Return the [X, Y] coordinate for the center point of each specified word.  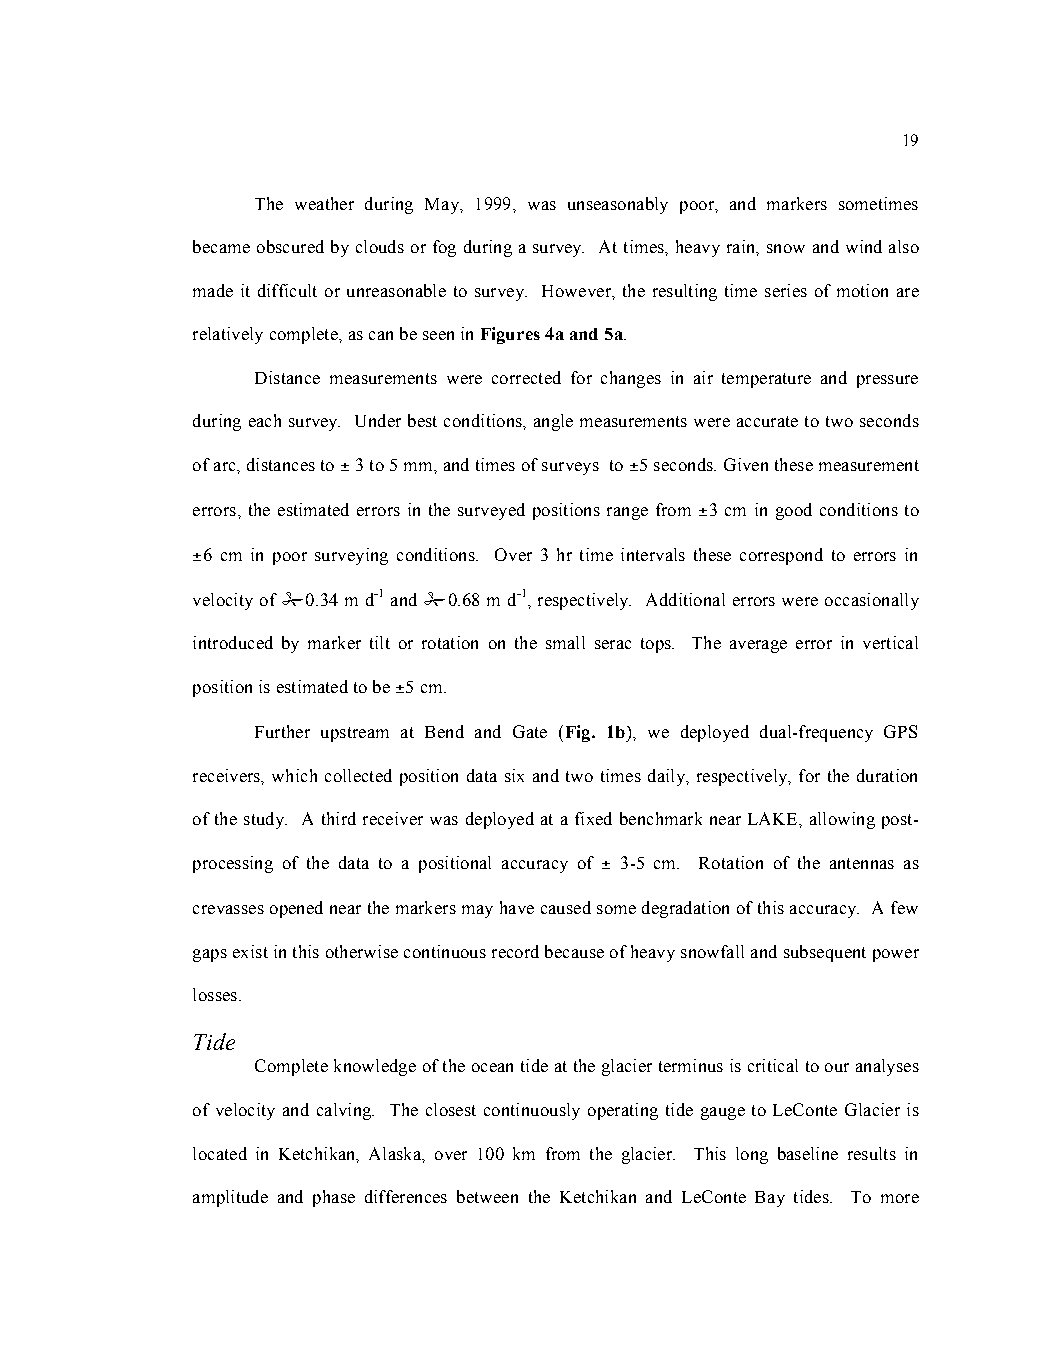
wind [864, 246]
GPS [900, 731]
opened [296, 909]
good [794, 511]
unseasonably [618, 205]
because [574, 951]
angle [553, 422]
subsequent [825, 953]
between [487, 1196]
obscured [290, 246]
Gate [530, 731]
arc [226, 466]
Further [282, 731]
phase [334, 1198]
